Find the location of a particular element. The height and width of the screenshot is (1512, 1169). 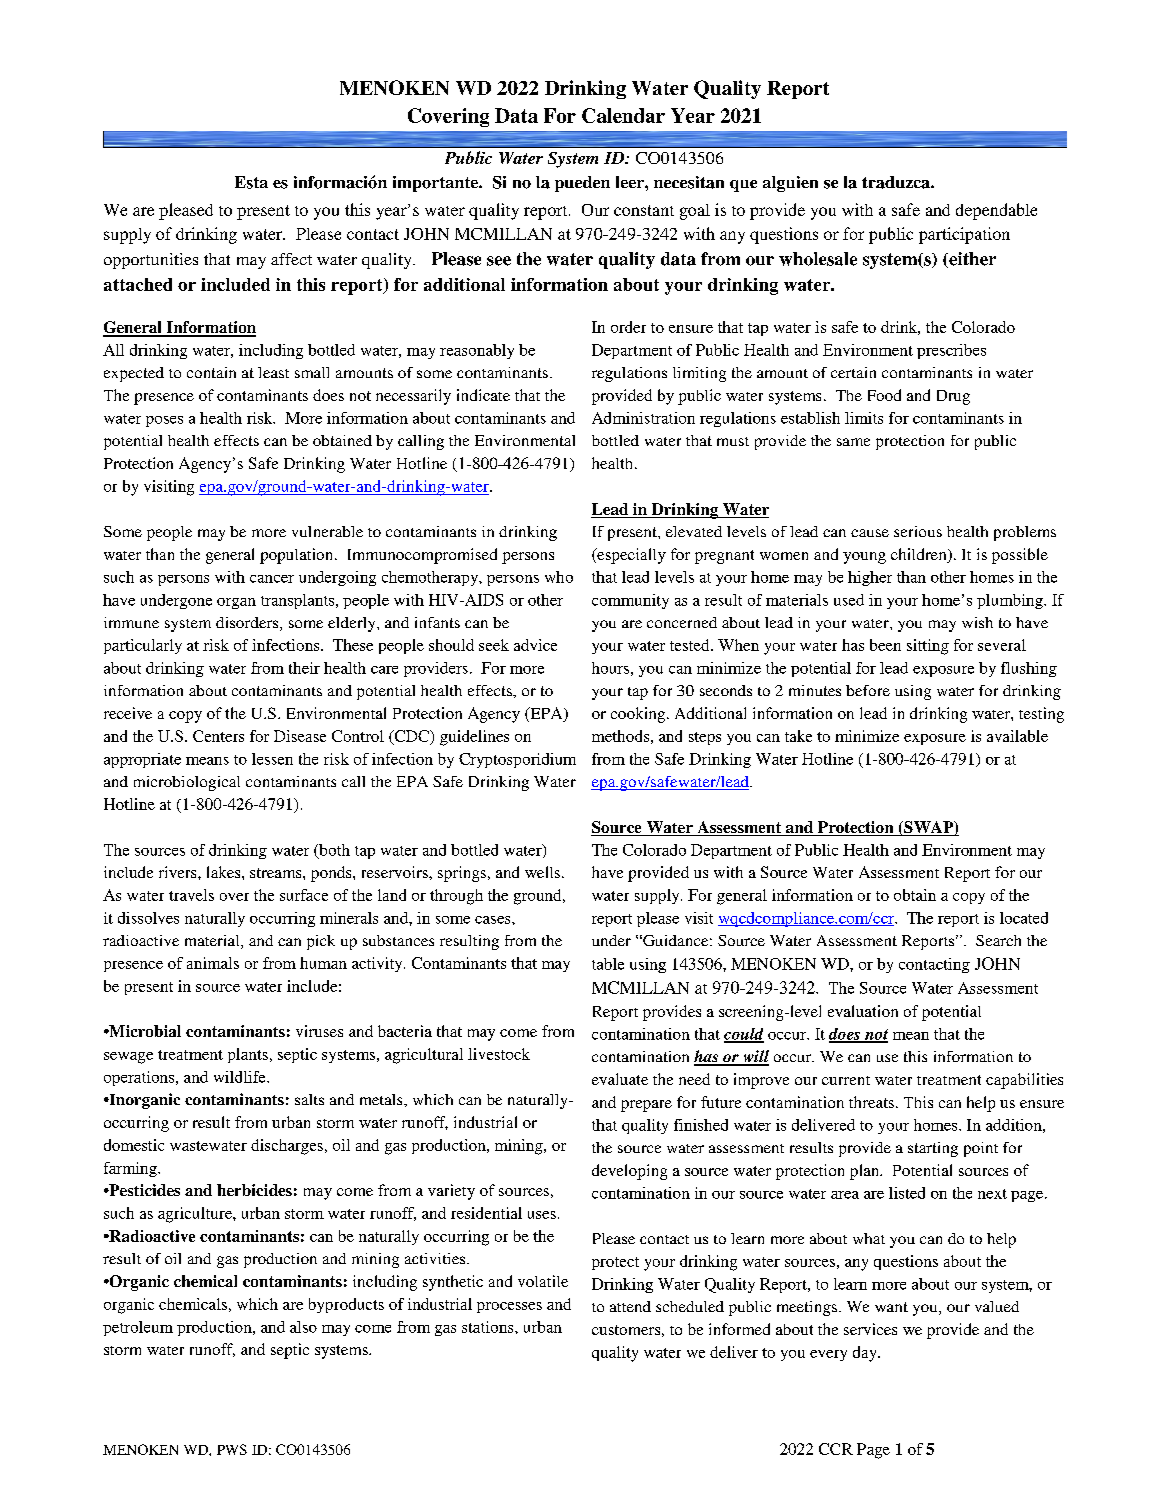

affect is located at coordinates (291, 259).
